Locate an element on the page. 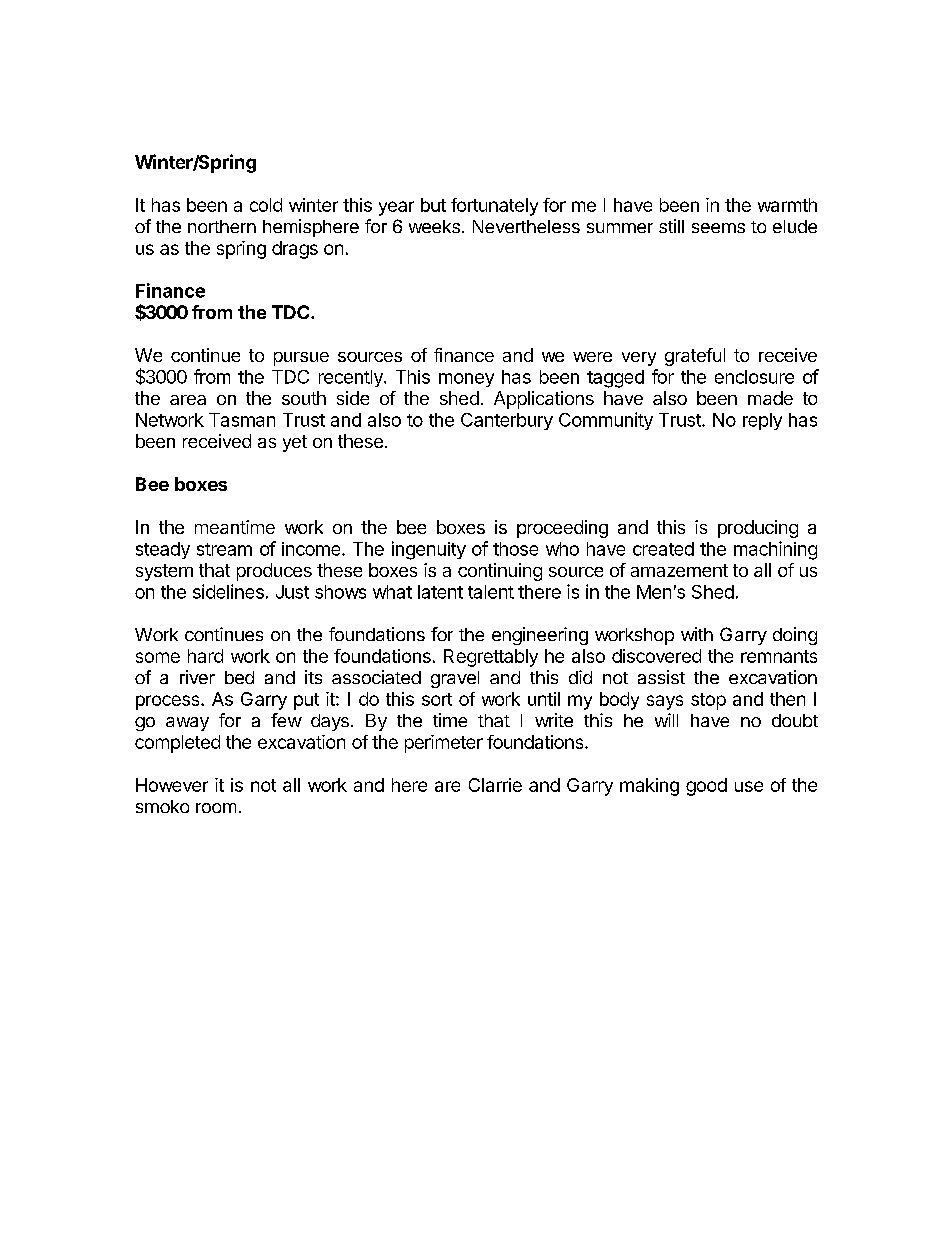 Image resolution: width=952 pixels, height=1233 pixels. fortunately is located at coordinates (494, 207).
